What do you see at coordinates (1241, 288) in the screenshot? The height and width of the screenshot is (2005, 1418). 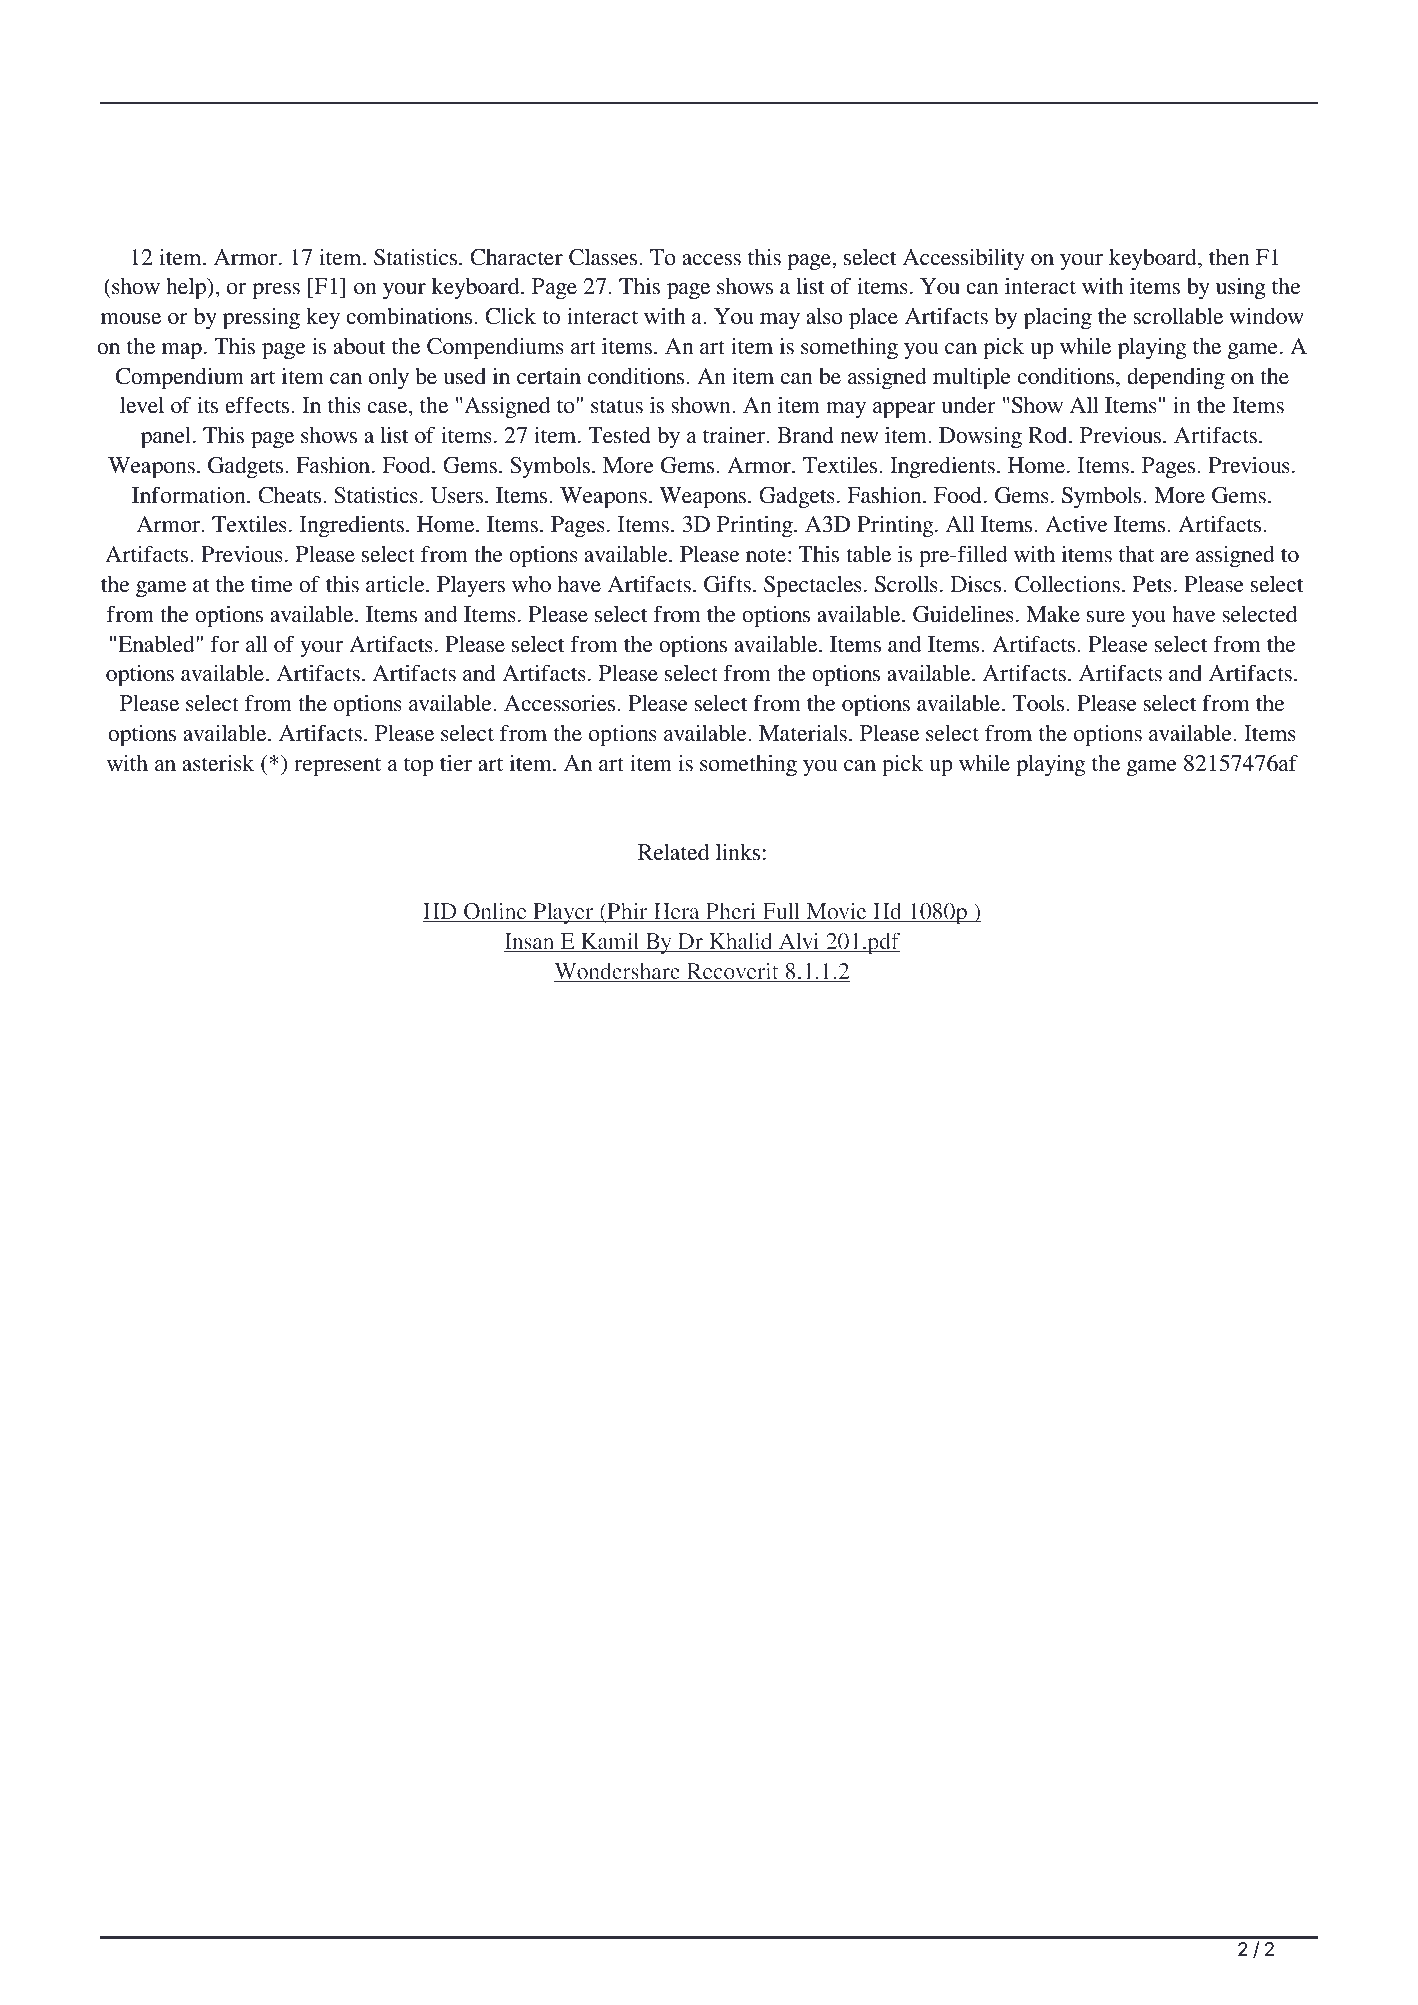 I see `using` at bounding box center [1241, 288].
